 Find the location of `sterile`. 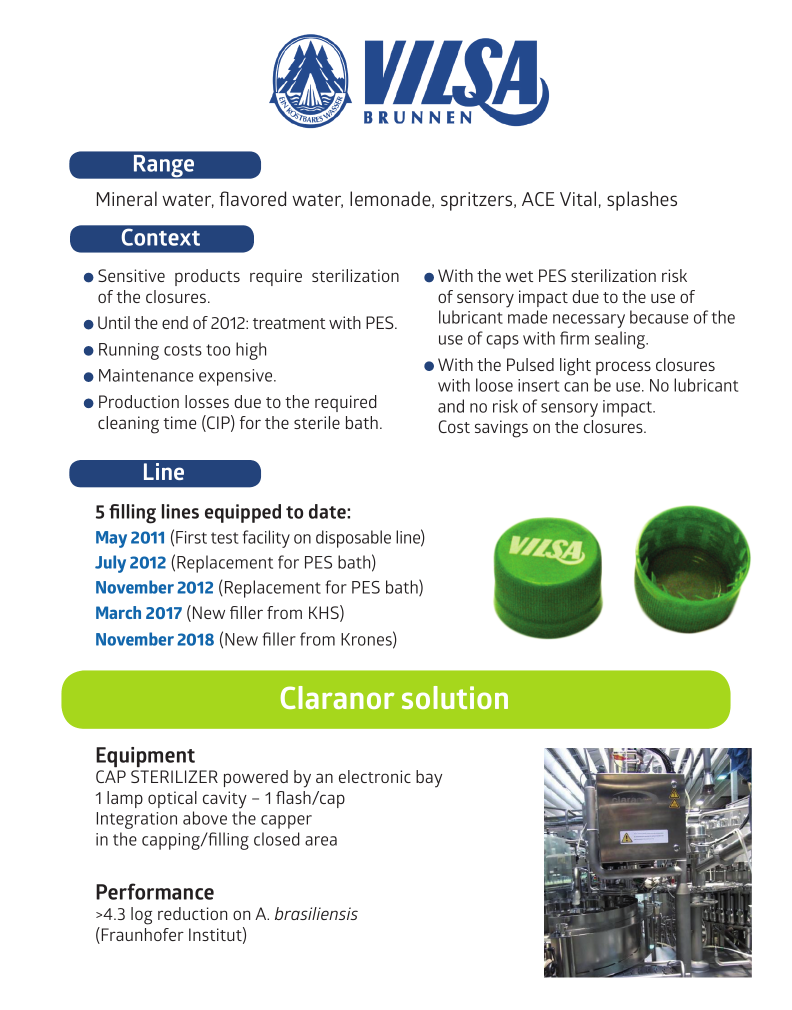

sterile is located at coordinates (317, 422).
